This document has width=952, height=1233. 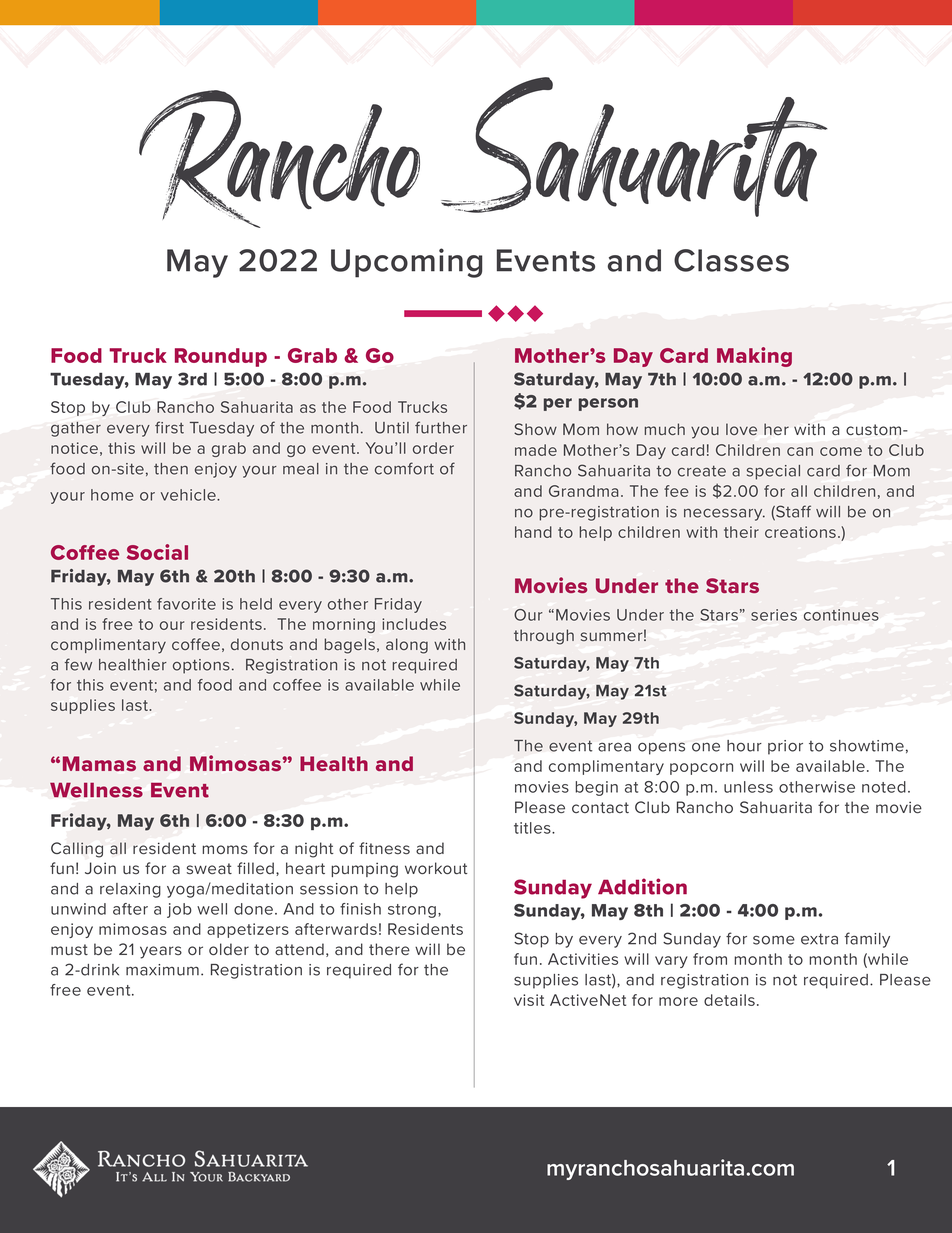 I want to click on Classes, so click(x=731, y=260).
